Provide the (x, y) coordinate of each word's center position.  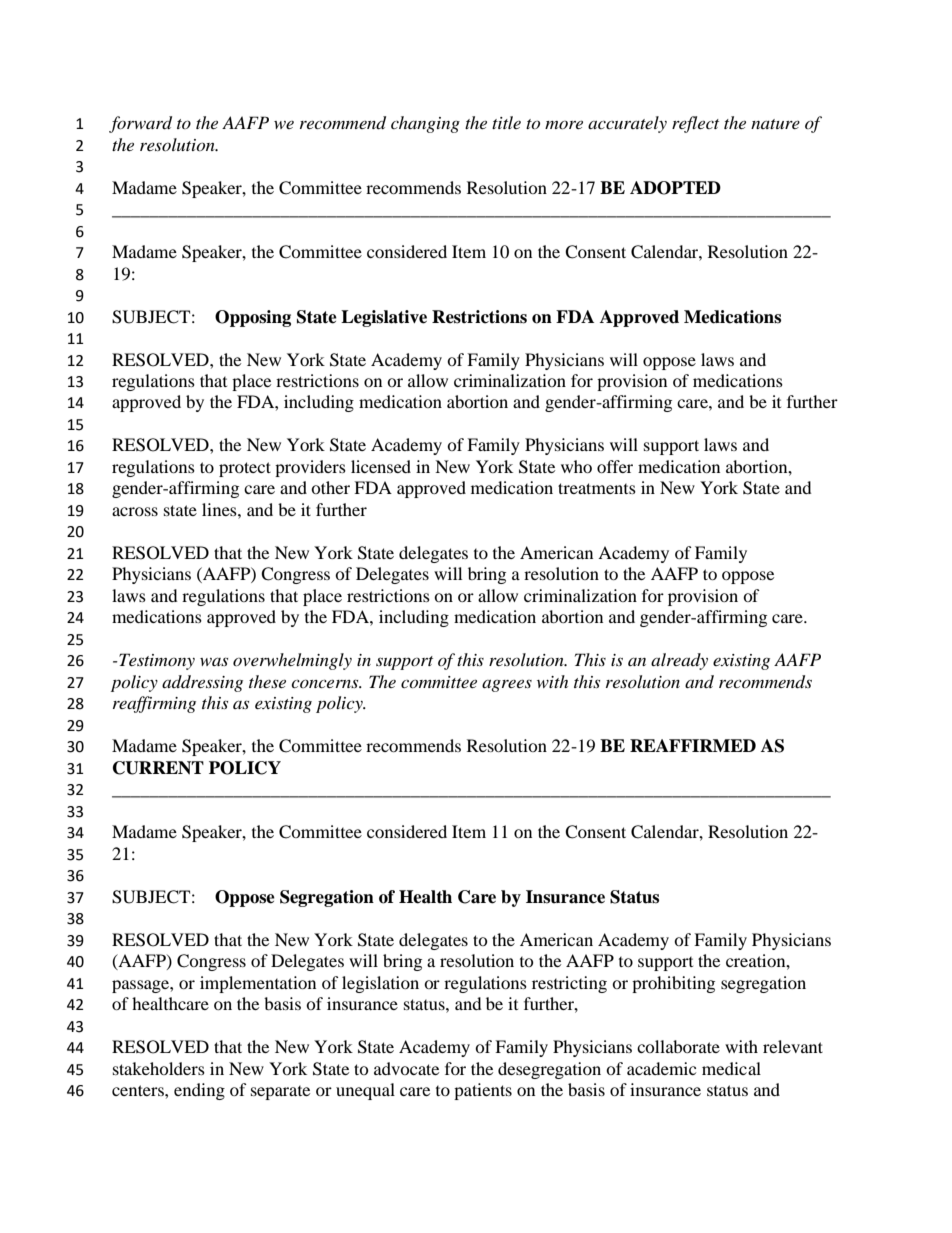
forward (140, 124)
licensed (381, 466)
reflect (695, 124)
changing (425, 124)
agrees (507, 685)
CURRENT (158, 768)
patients (483, 1091)
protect (245, 469)
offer (615, 466)
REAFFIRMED (693, 745)
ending (199, 1091)
